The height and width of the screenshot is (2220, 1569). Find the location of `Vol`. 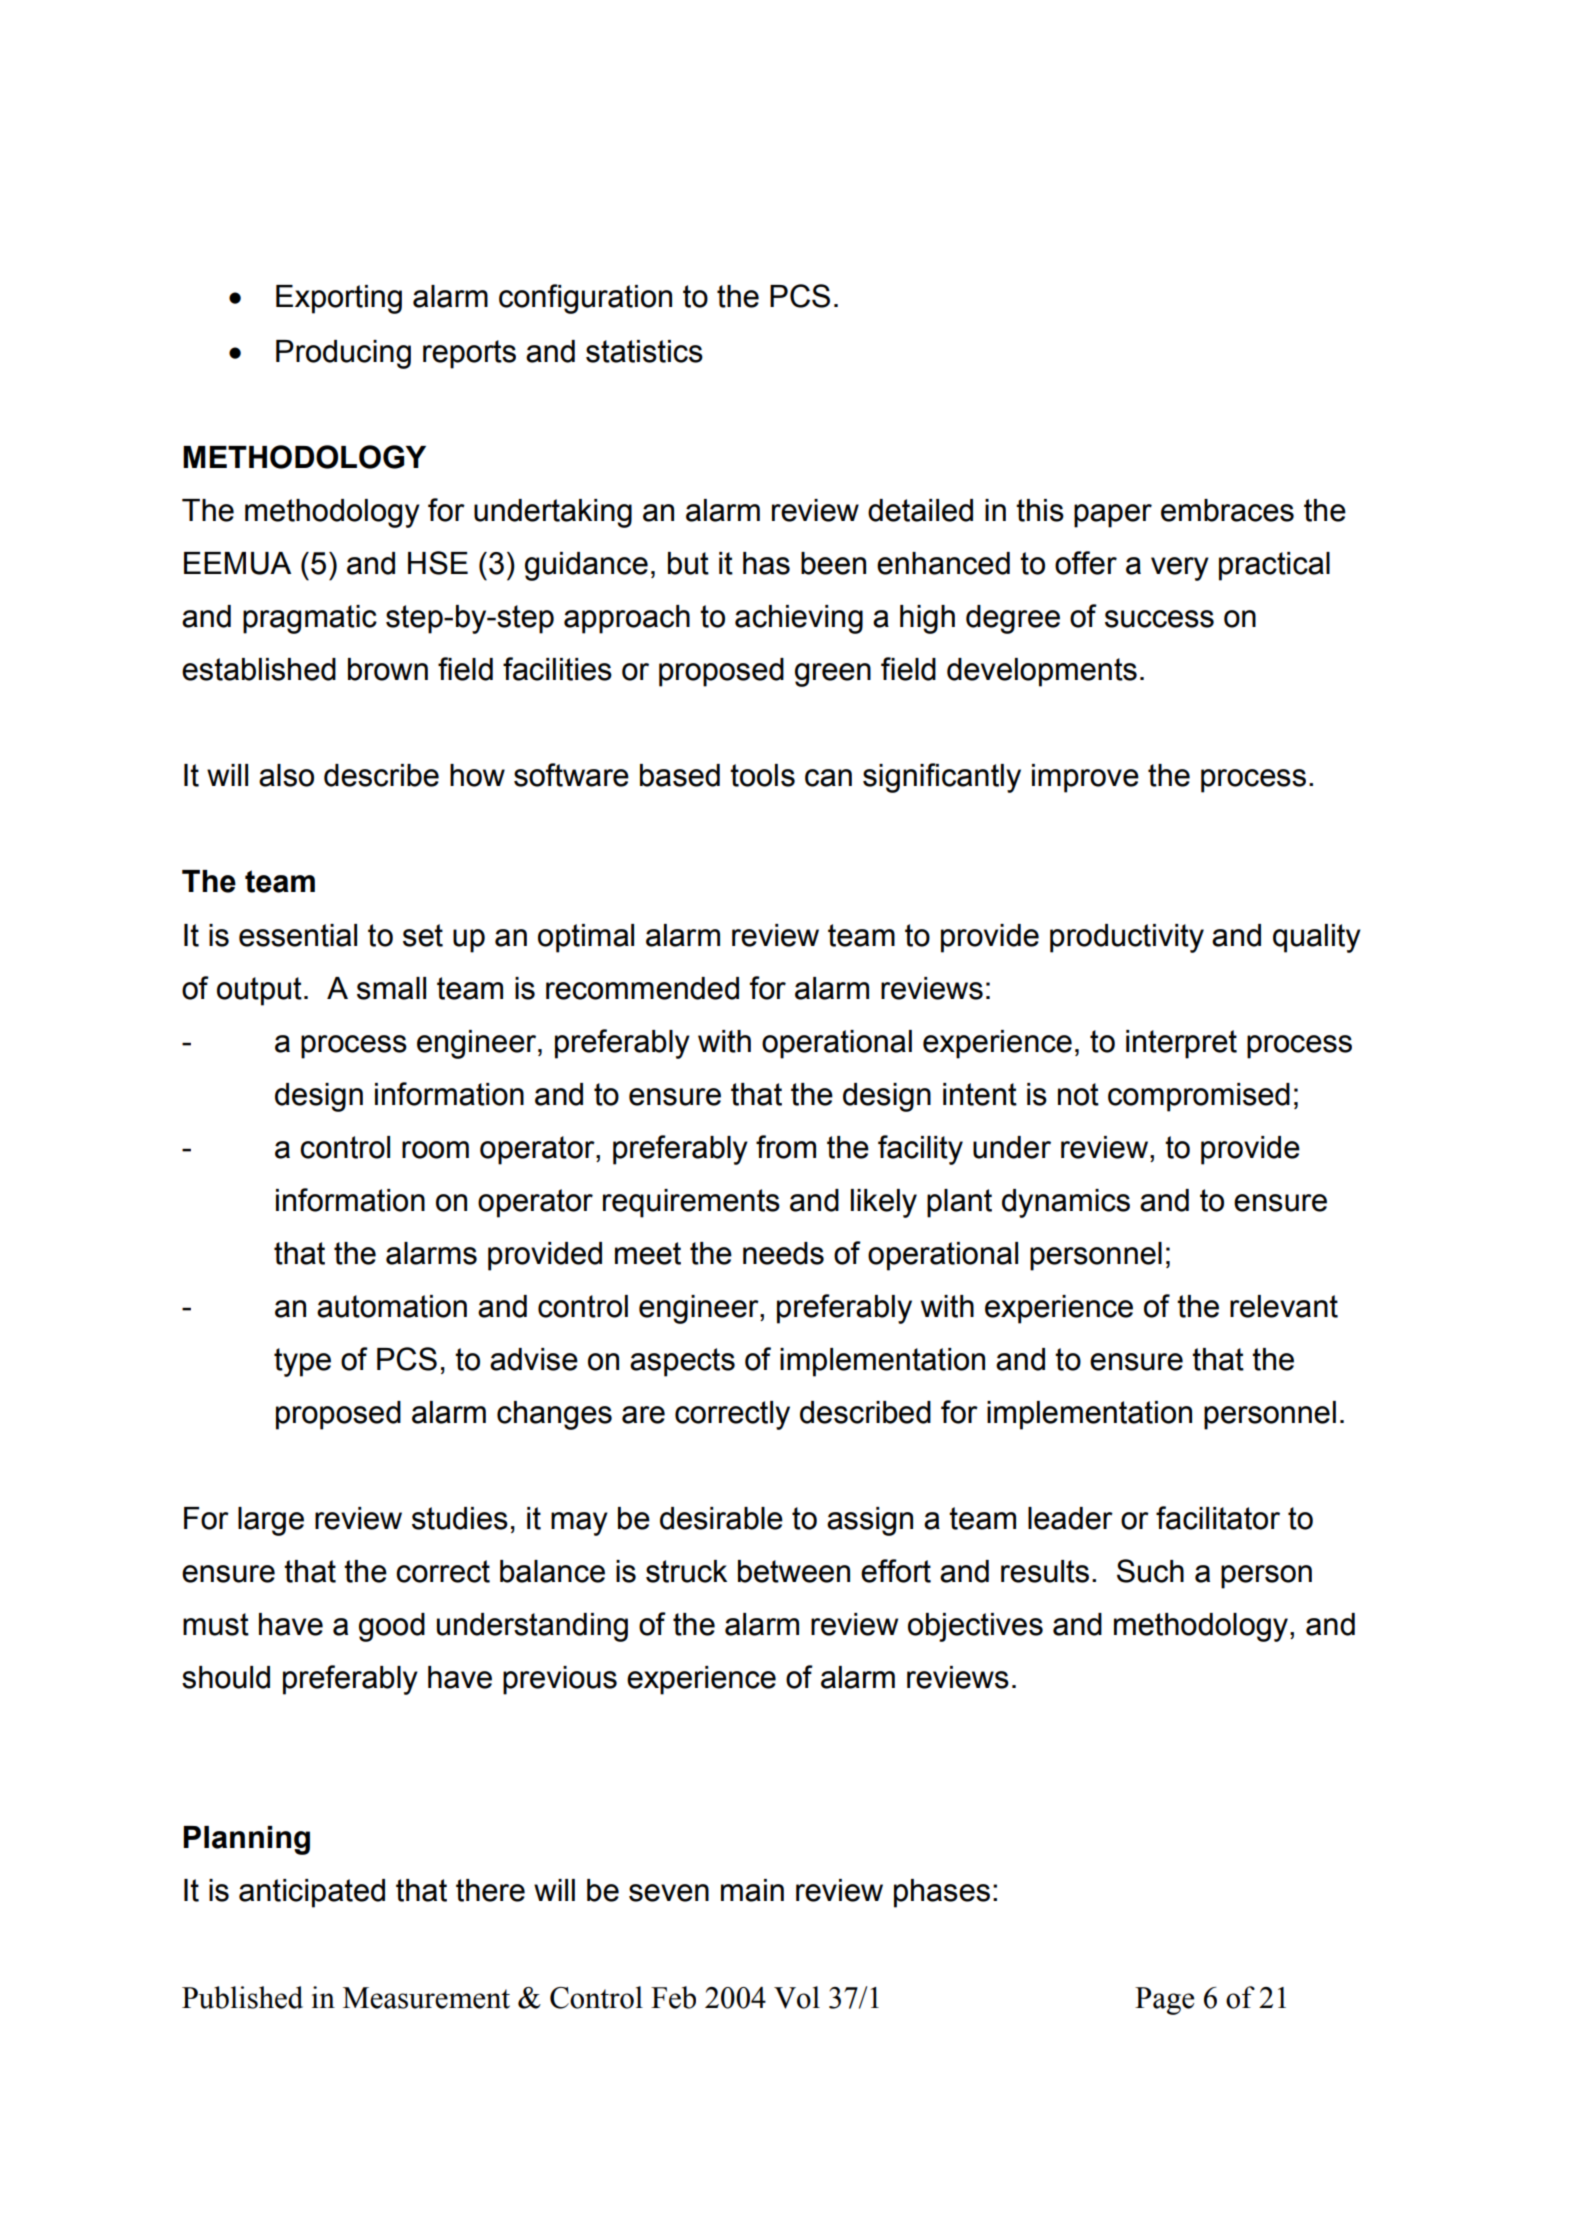

Vol is located at coordinates (797, 1997).
